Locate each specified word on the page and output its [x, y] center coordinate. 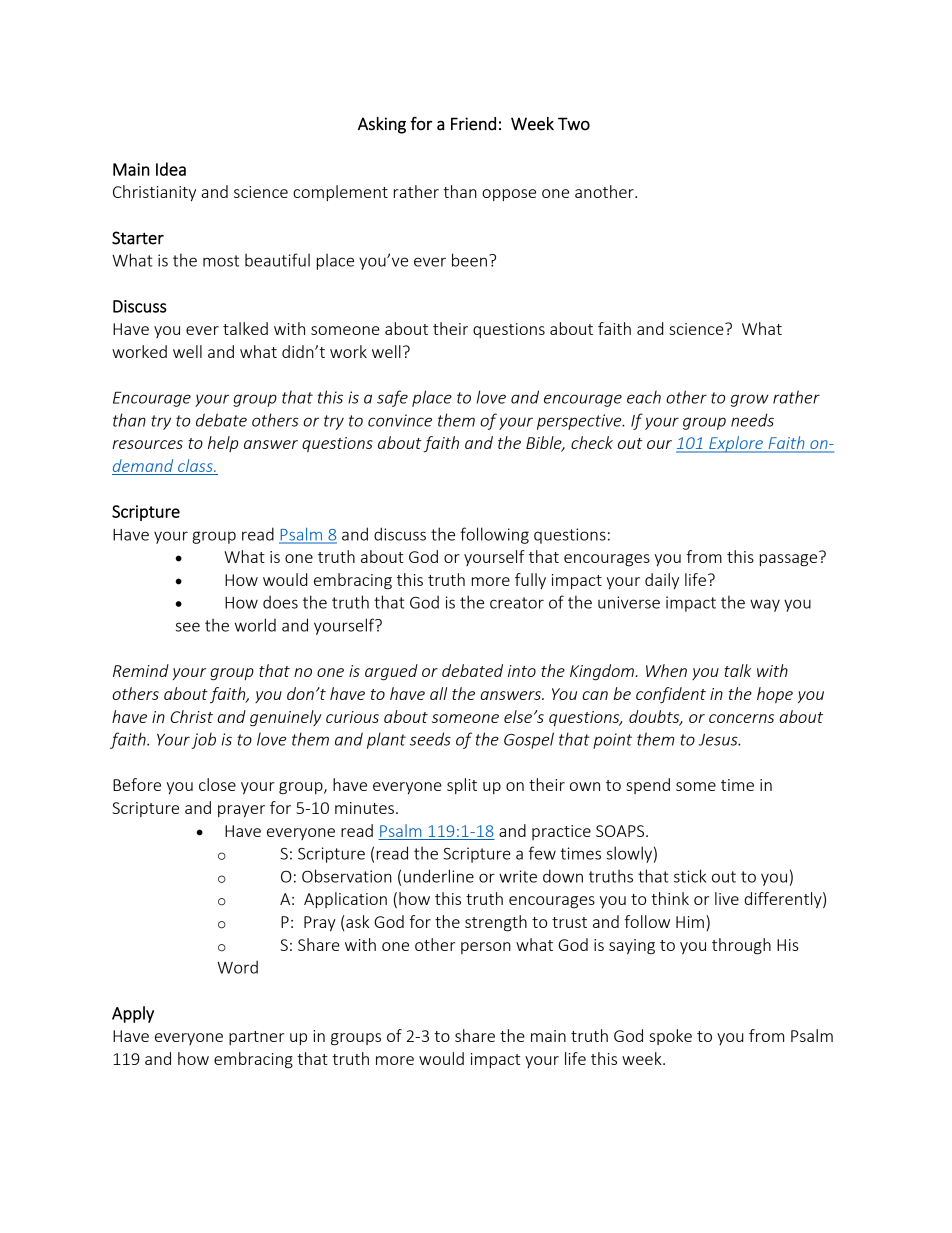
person [486, 948]
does [280, 602]
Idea [171, 169]
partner [256, 1038]
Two [574, 124]
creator [517, 603]
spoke [670, 1037]
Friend [473, 124]
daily [662, 581]
